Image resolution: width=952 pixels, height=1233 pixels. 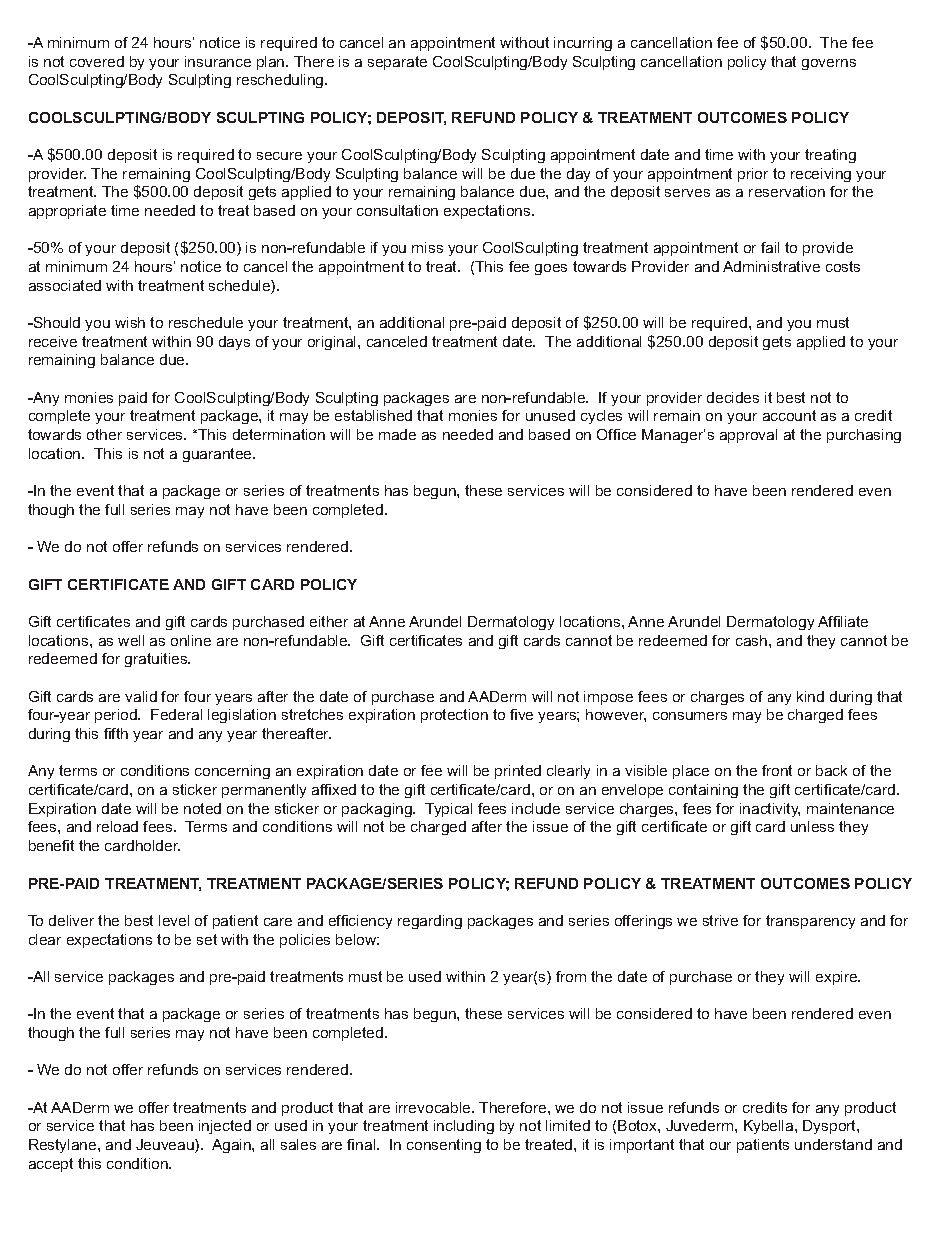 What do you see at coordinates (753, 640) in the document?
I see `cash` at bounding box center [753, 640].
